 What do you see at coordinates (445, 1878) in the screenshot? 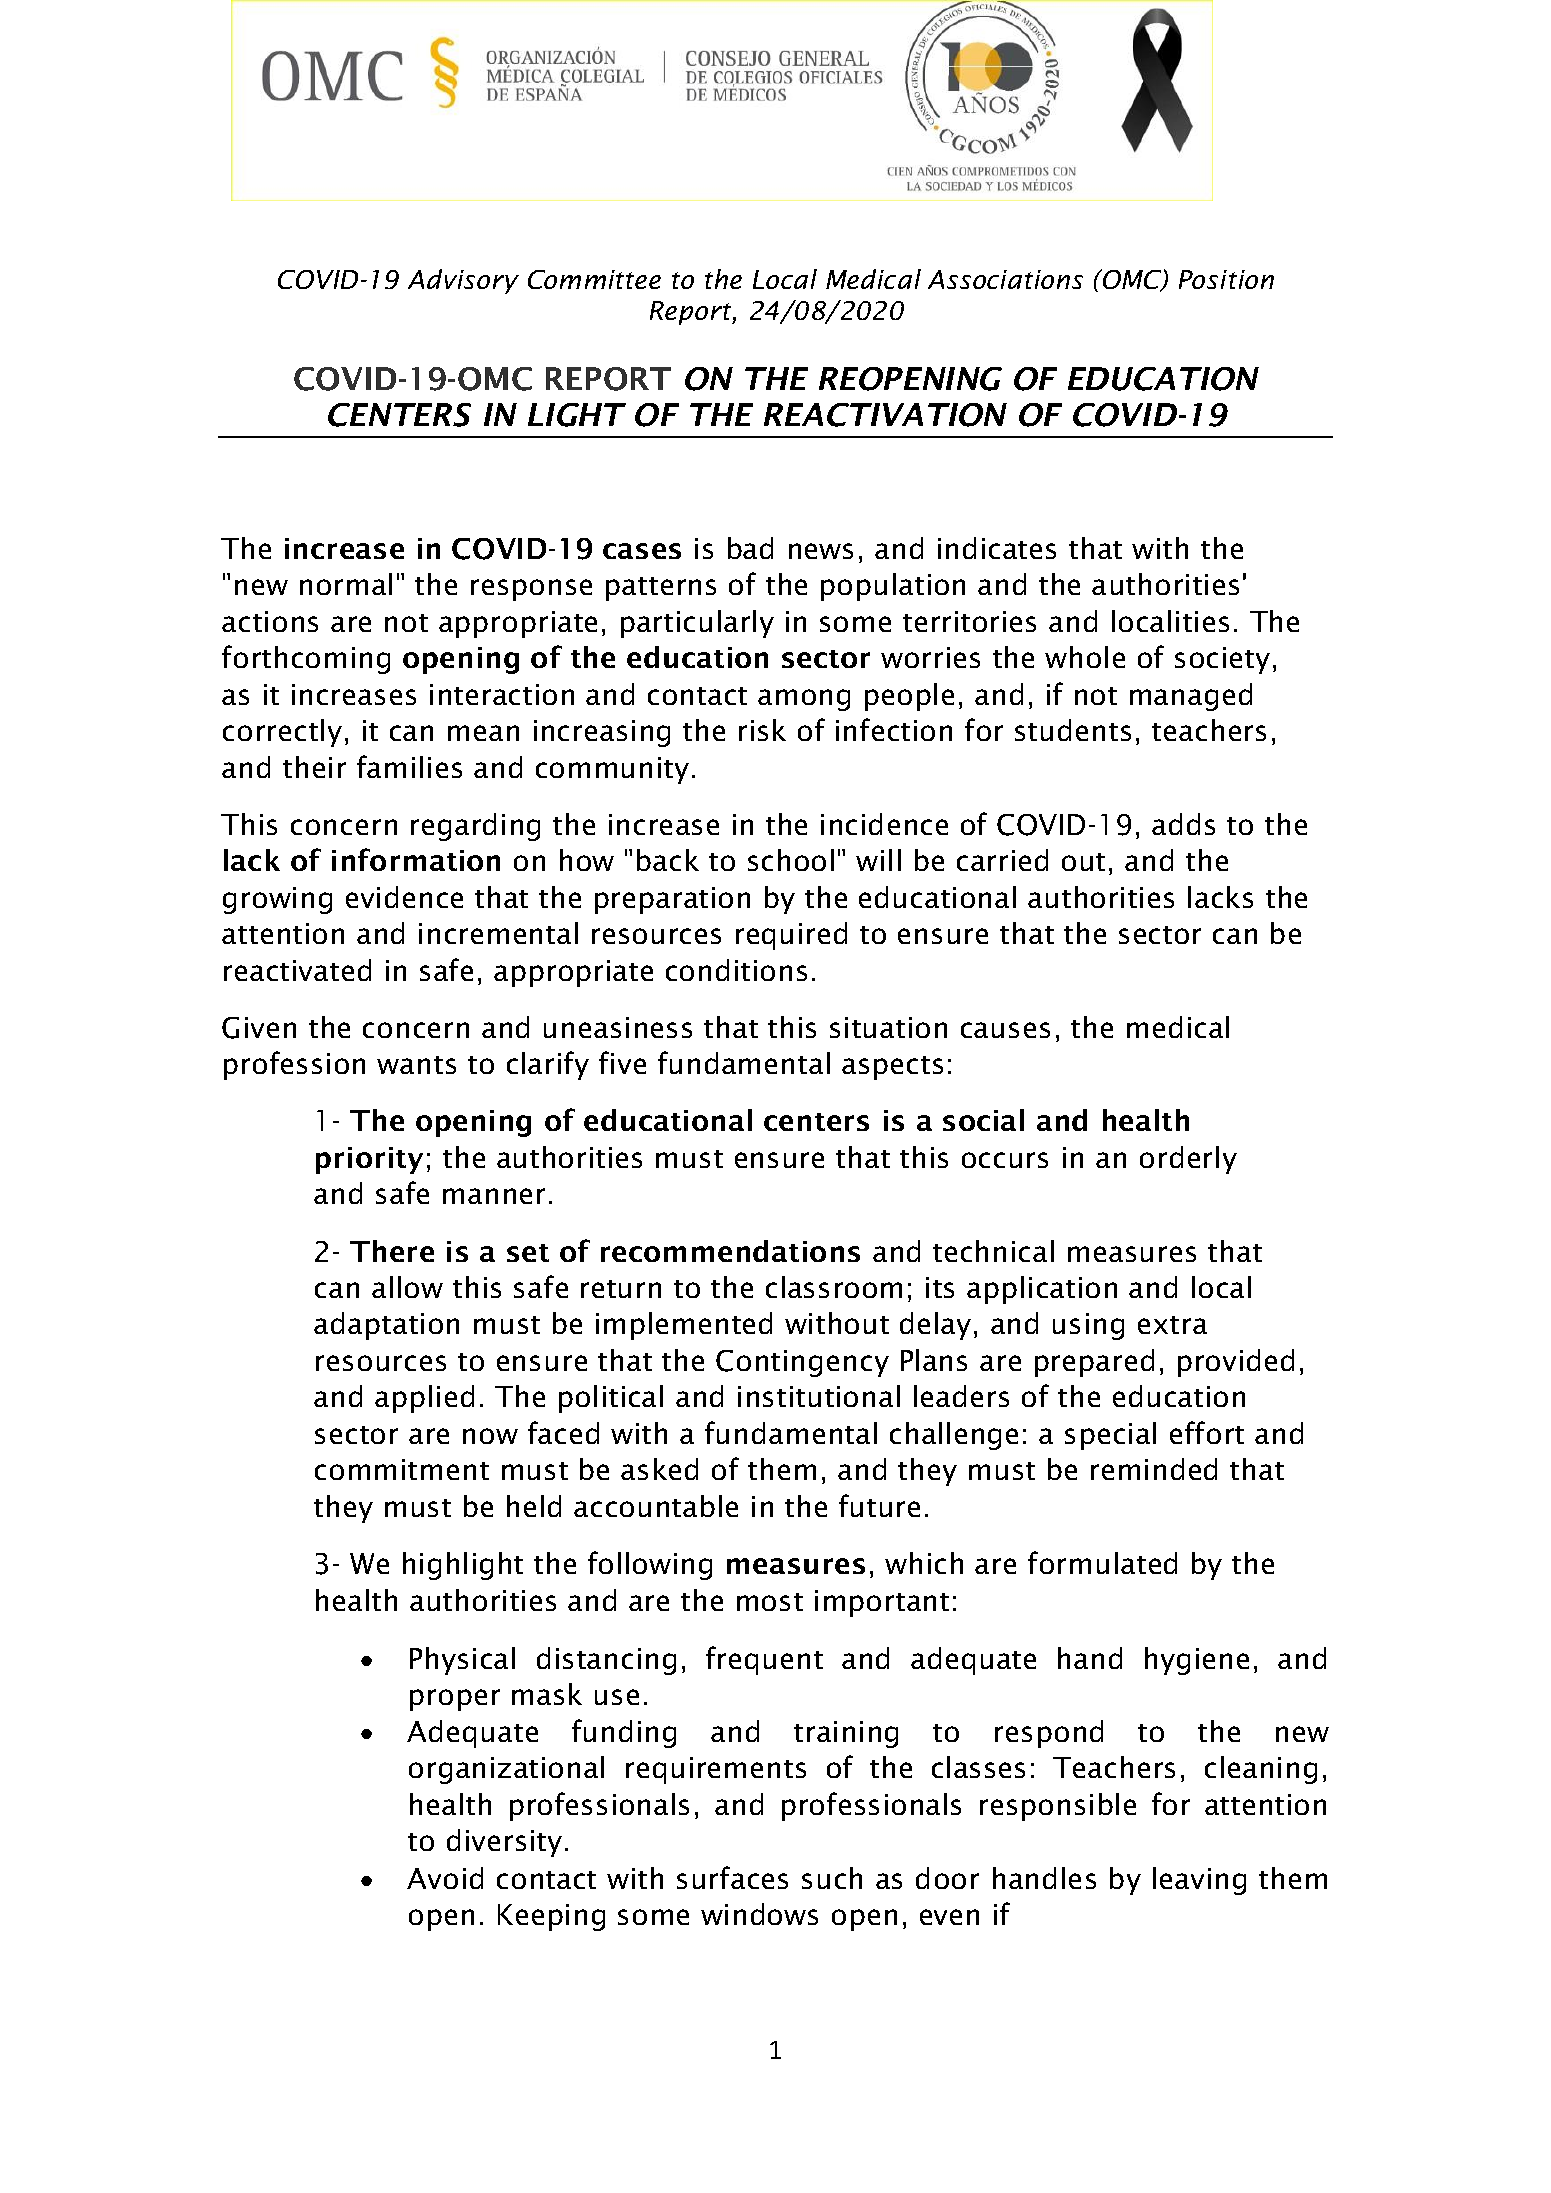
I see `Avoid` at bounding box center [445, 1878].
